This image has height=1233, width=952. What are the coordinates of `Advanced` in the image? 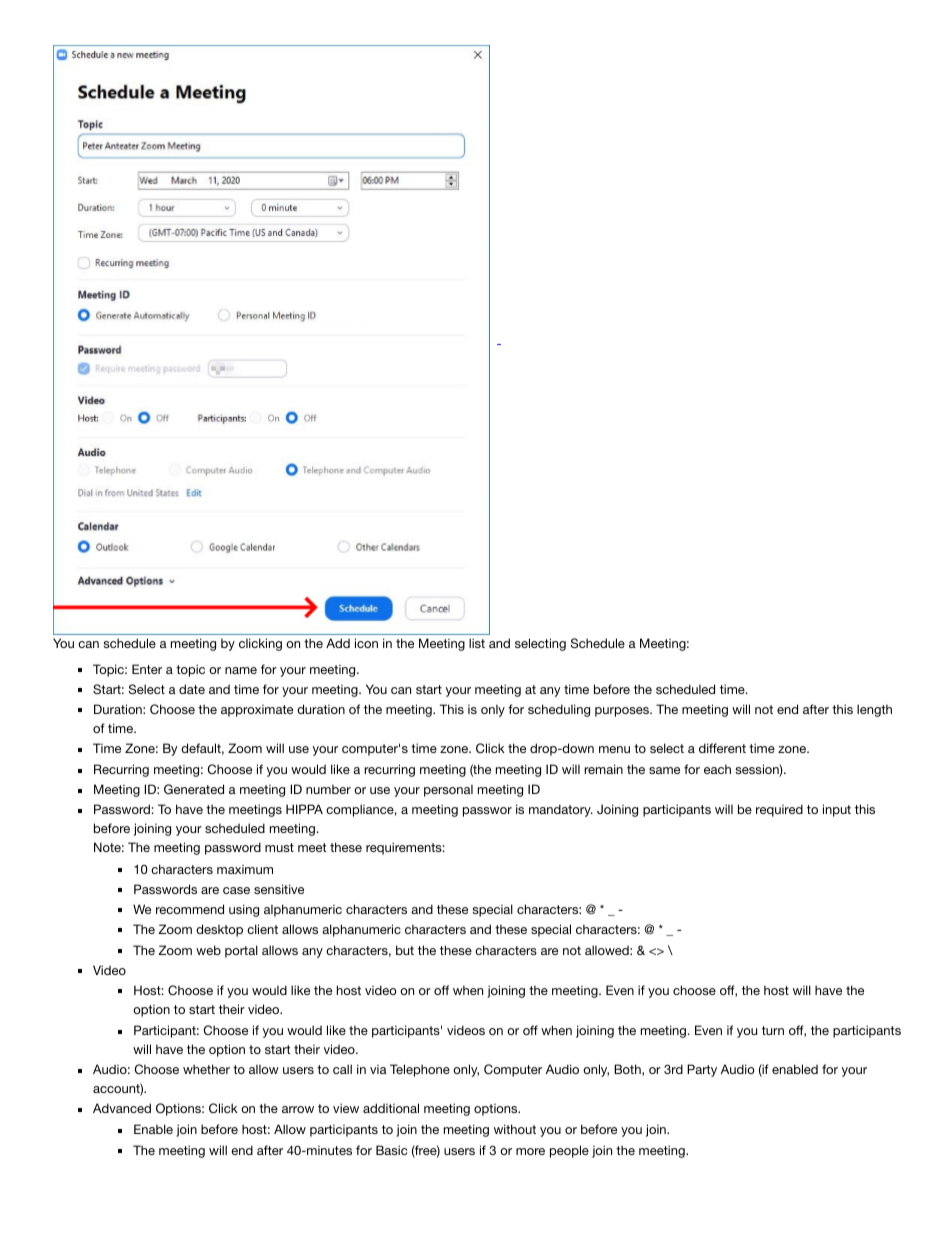 It's located at (122, 1108).
